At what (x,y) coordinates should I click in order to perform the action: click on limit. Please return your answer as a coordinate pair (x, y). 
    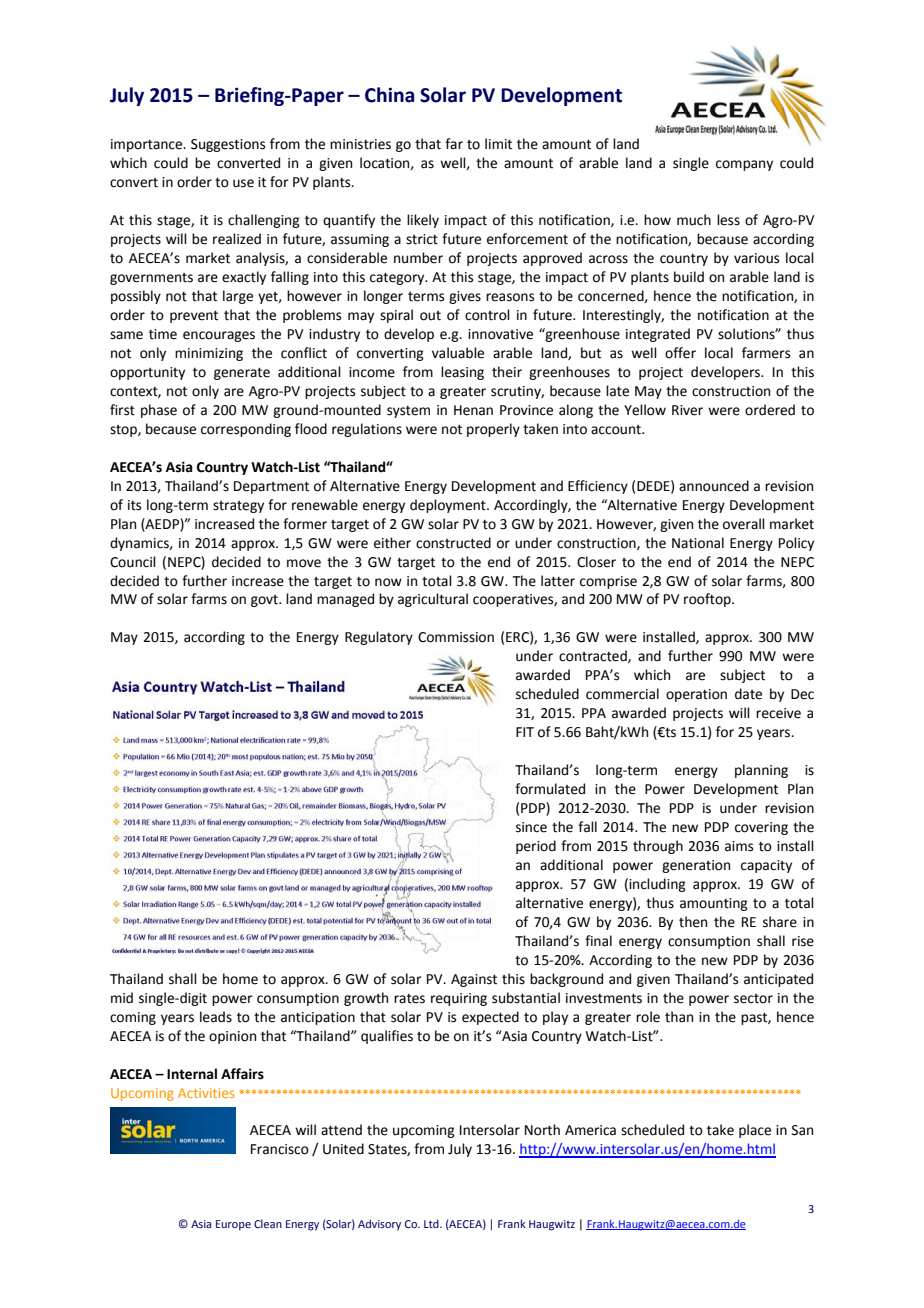
    Looking at the image, I should click on (498, 144).
